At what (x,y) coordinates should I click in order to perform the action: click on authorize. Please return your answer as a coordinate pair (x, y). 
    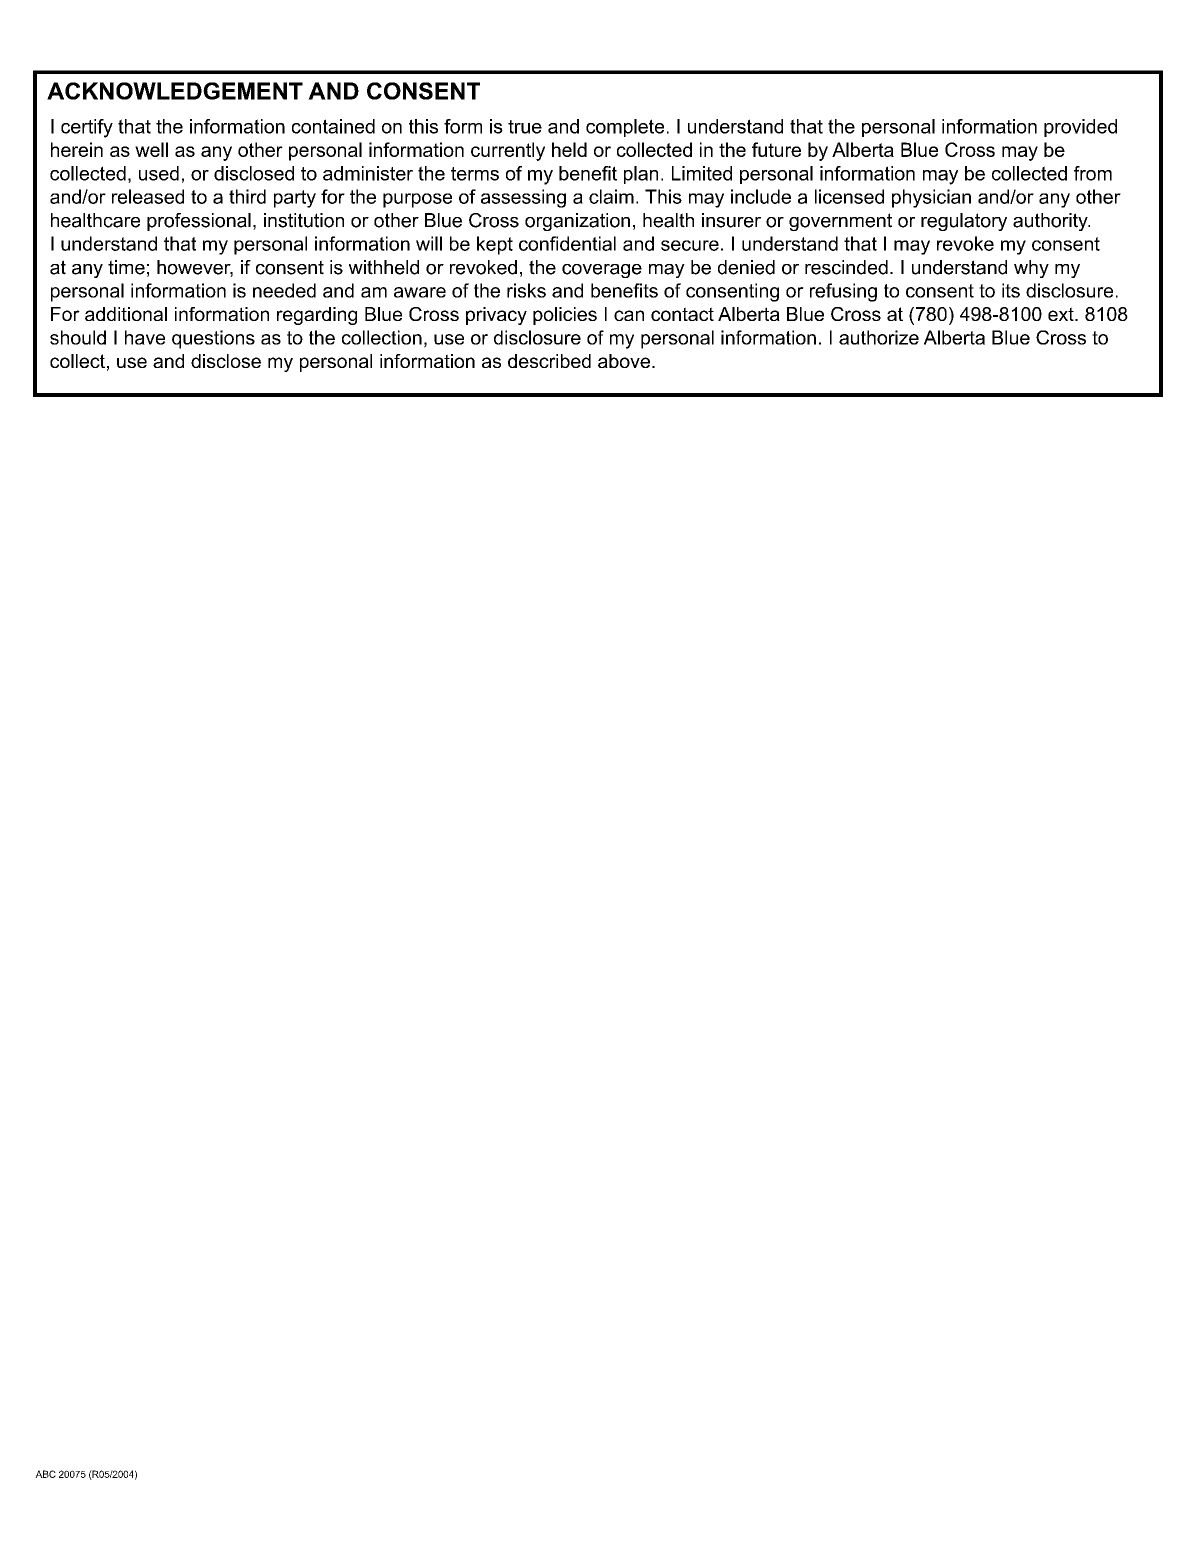
    Looking at the image, I should click on (879, 337).
